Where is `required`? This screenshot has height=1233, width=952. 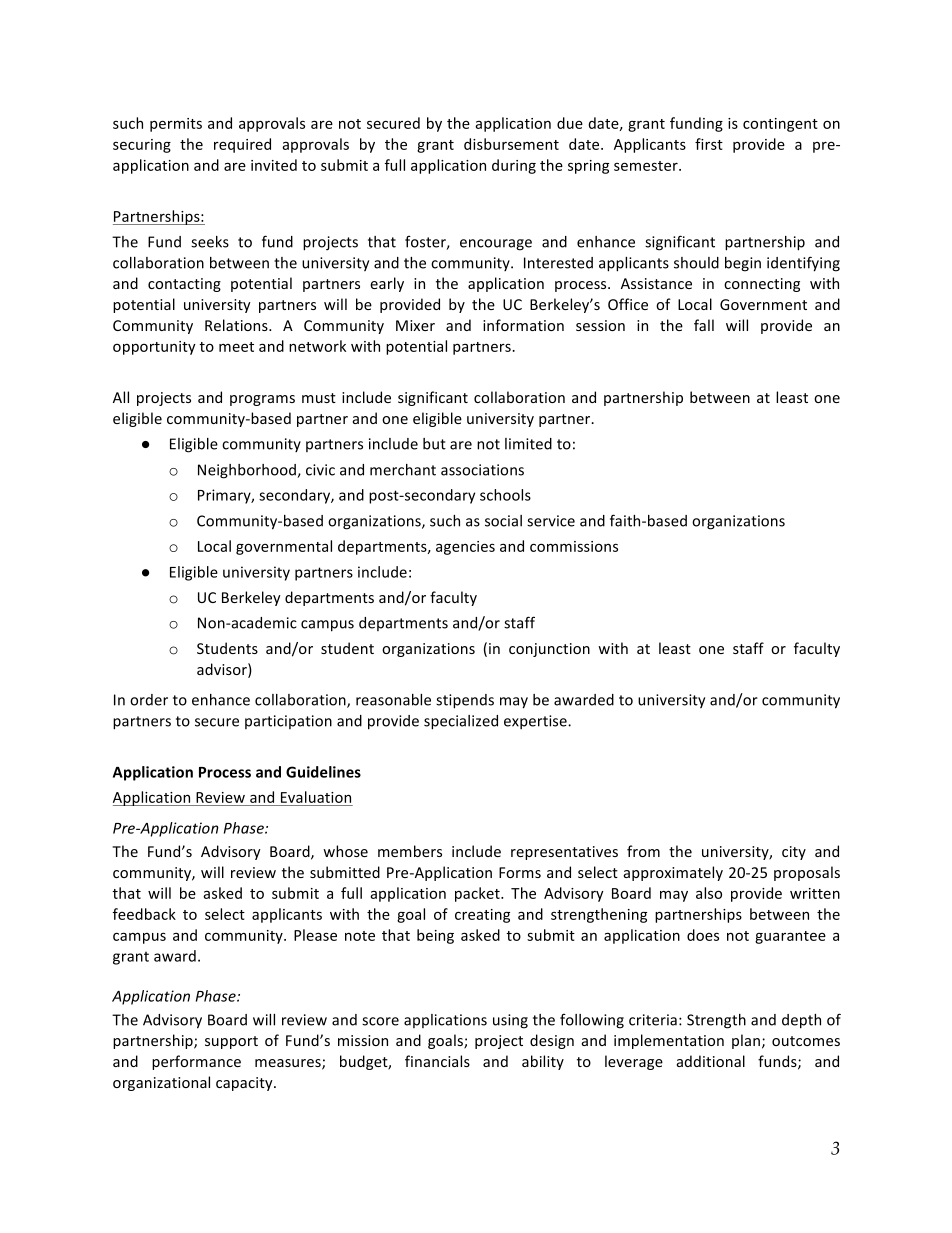 required is located at coordinates (242, 145).
